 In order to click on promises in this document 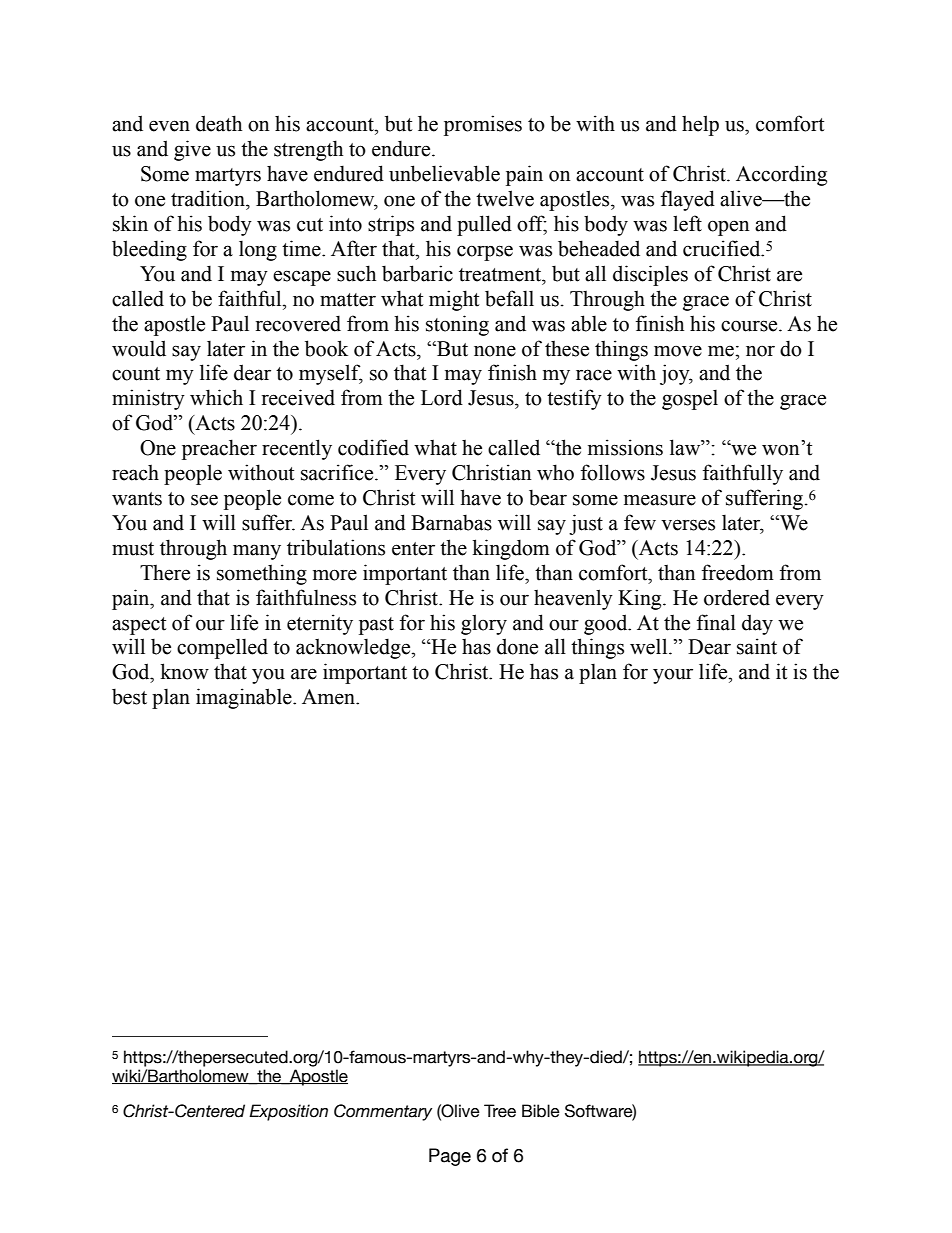, I will do `click(483, 125)`.
